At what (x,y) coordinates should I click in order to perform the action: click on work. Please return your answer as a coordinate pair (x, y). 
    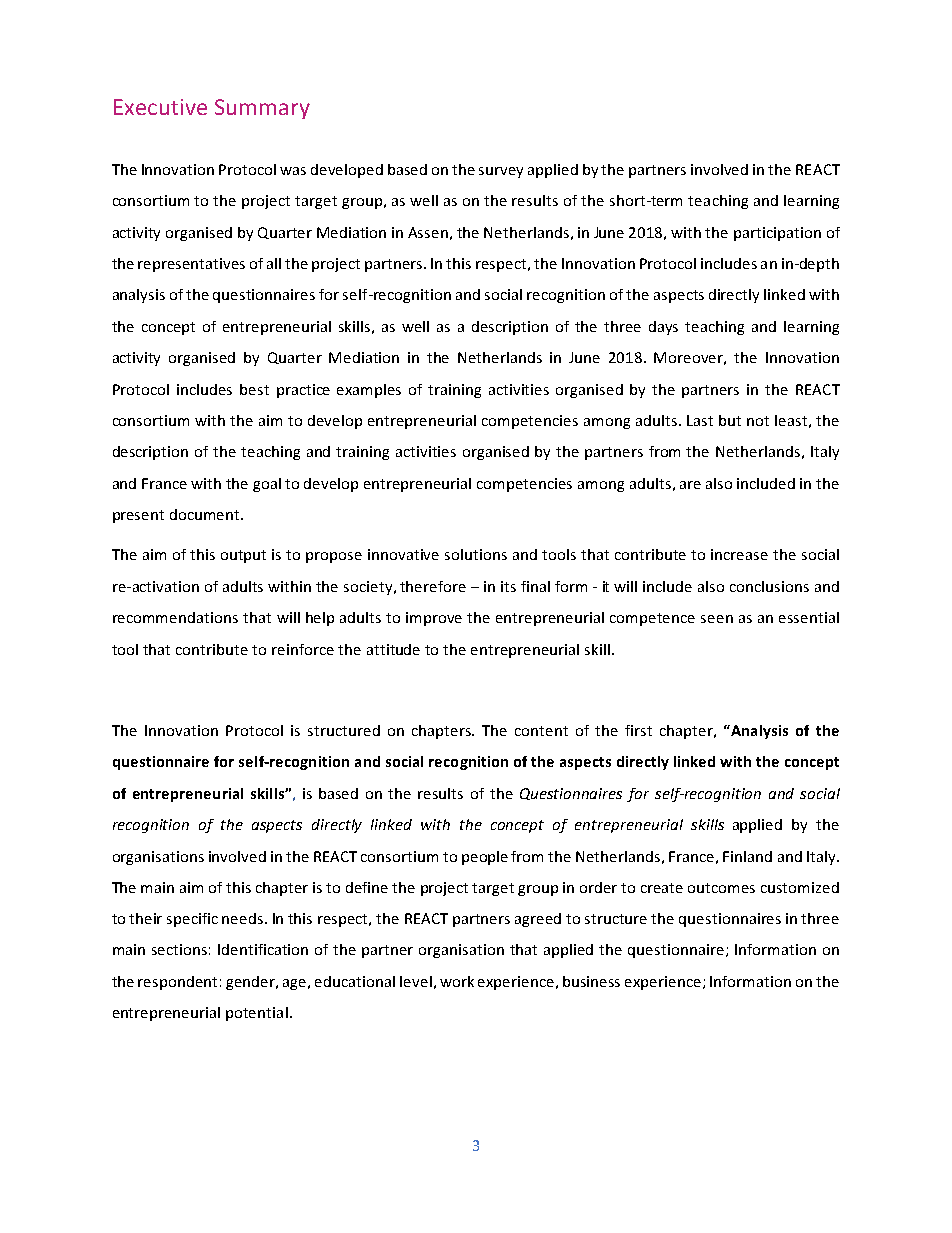
    Looking at the image, I should click on (457, 981).
